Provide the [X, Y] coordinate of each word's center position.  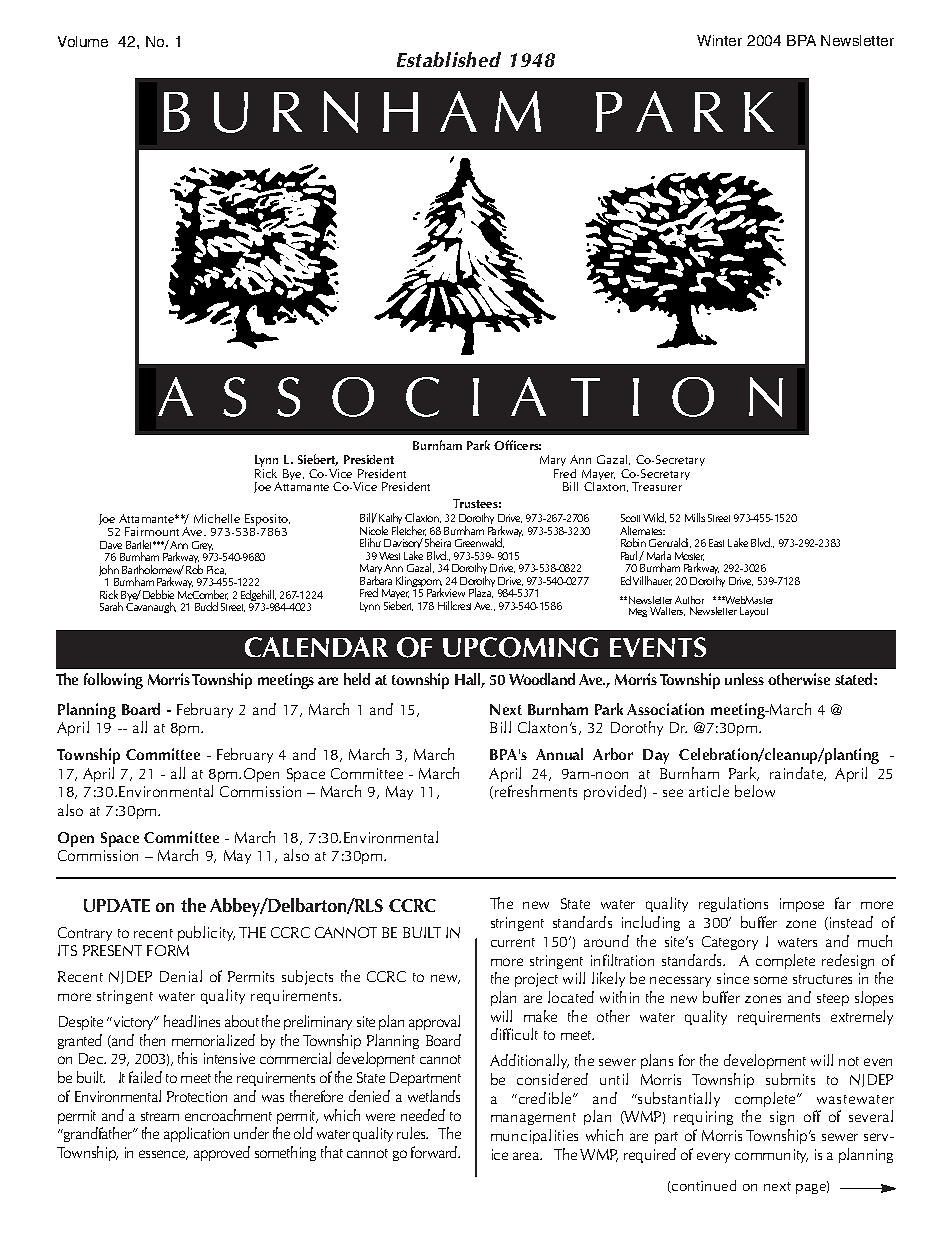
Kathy [390, 520]
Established [449, 59]
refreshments [536, 791]
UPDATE [117, 905]
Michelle [217, 518]
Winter [719, 40]
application [196, 1134]
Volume [83, 41]
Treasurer [657, 486]
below [755, 791]
